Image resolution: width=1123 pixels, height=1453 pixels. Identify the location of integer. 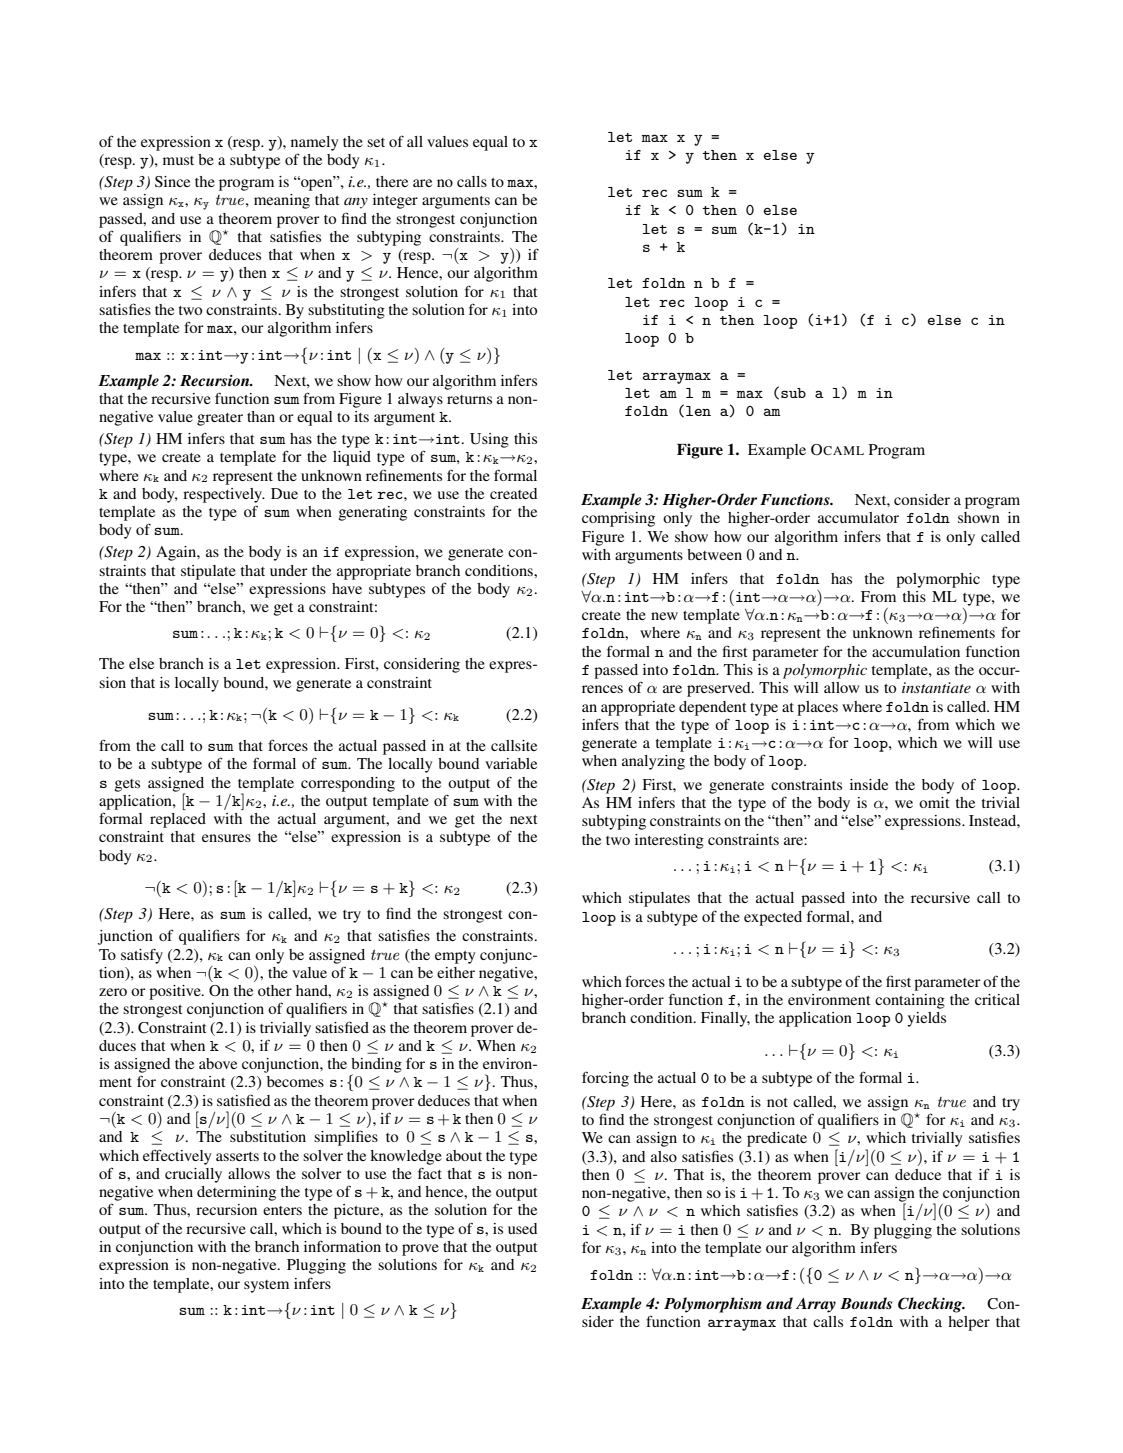
(395, 201).
